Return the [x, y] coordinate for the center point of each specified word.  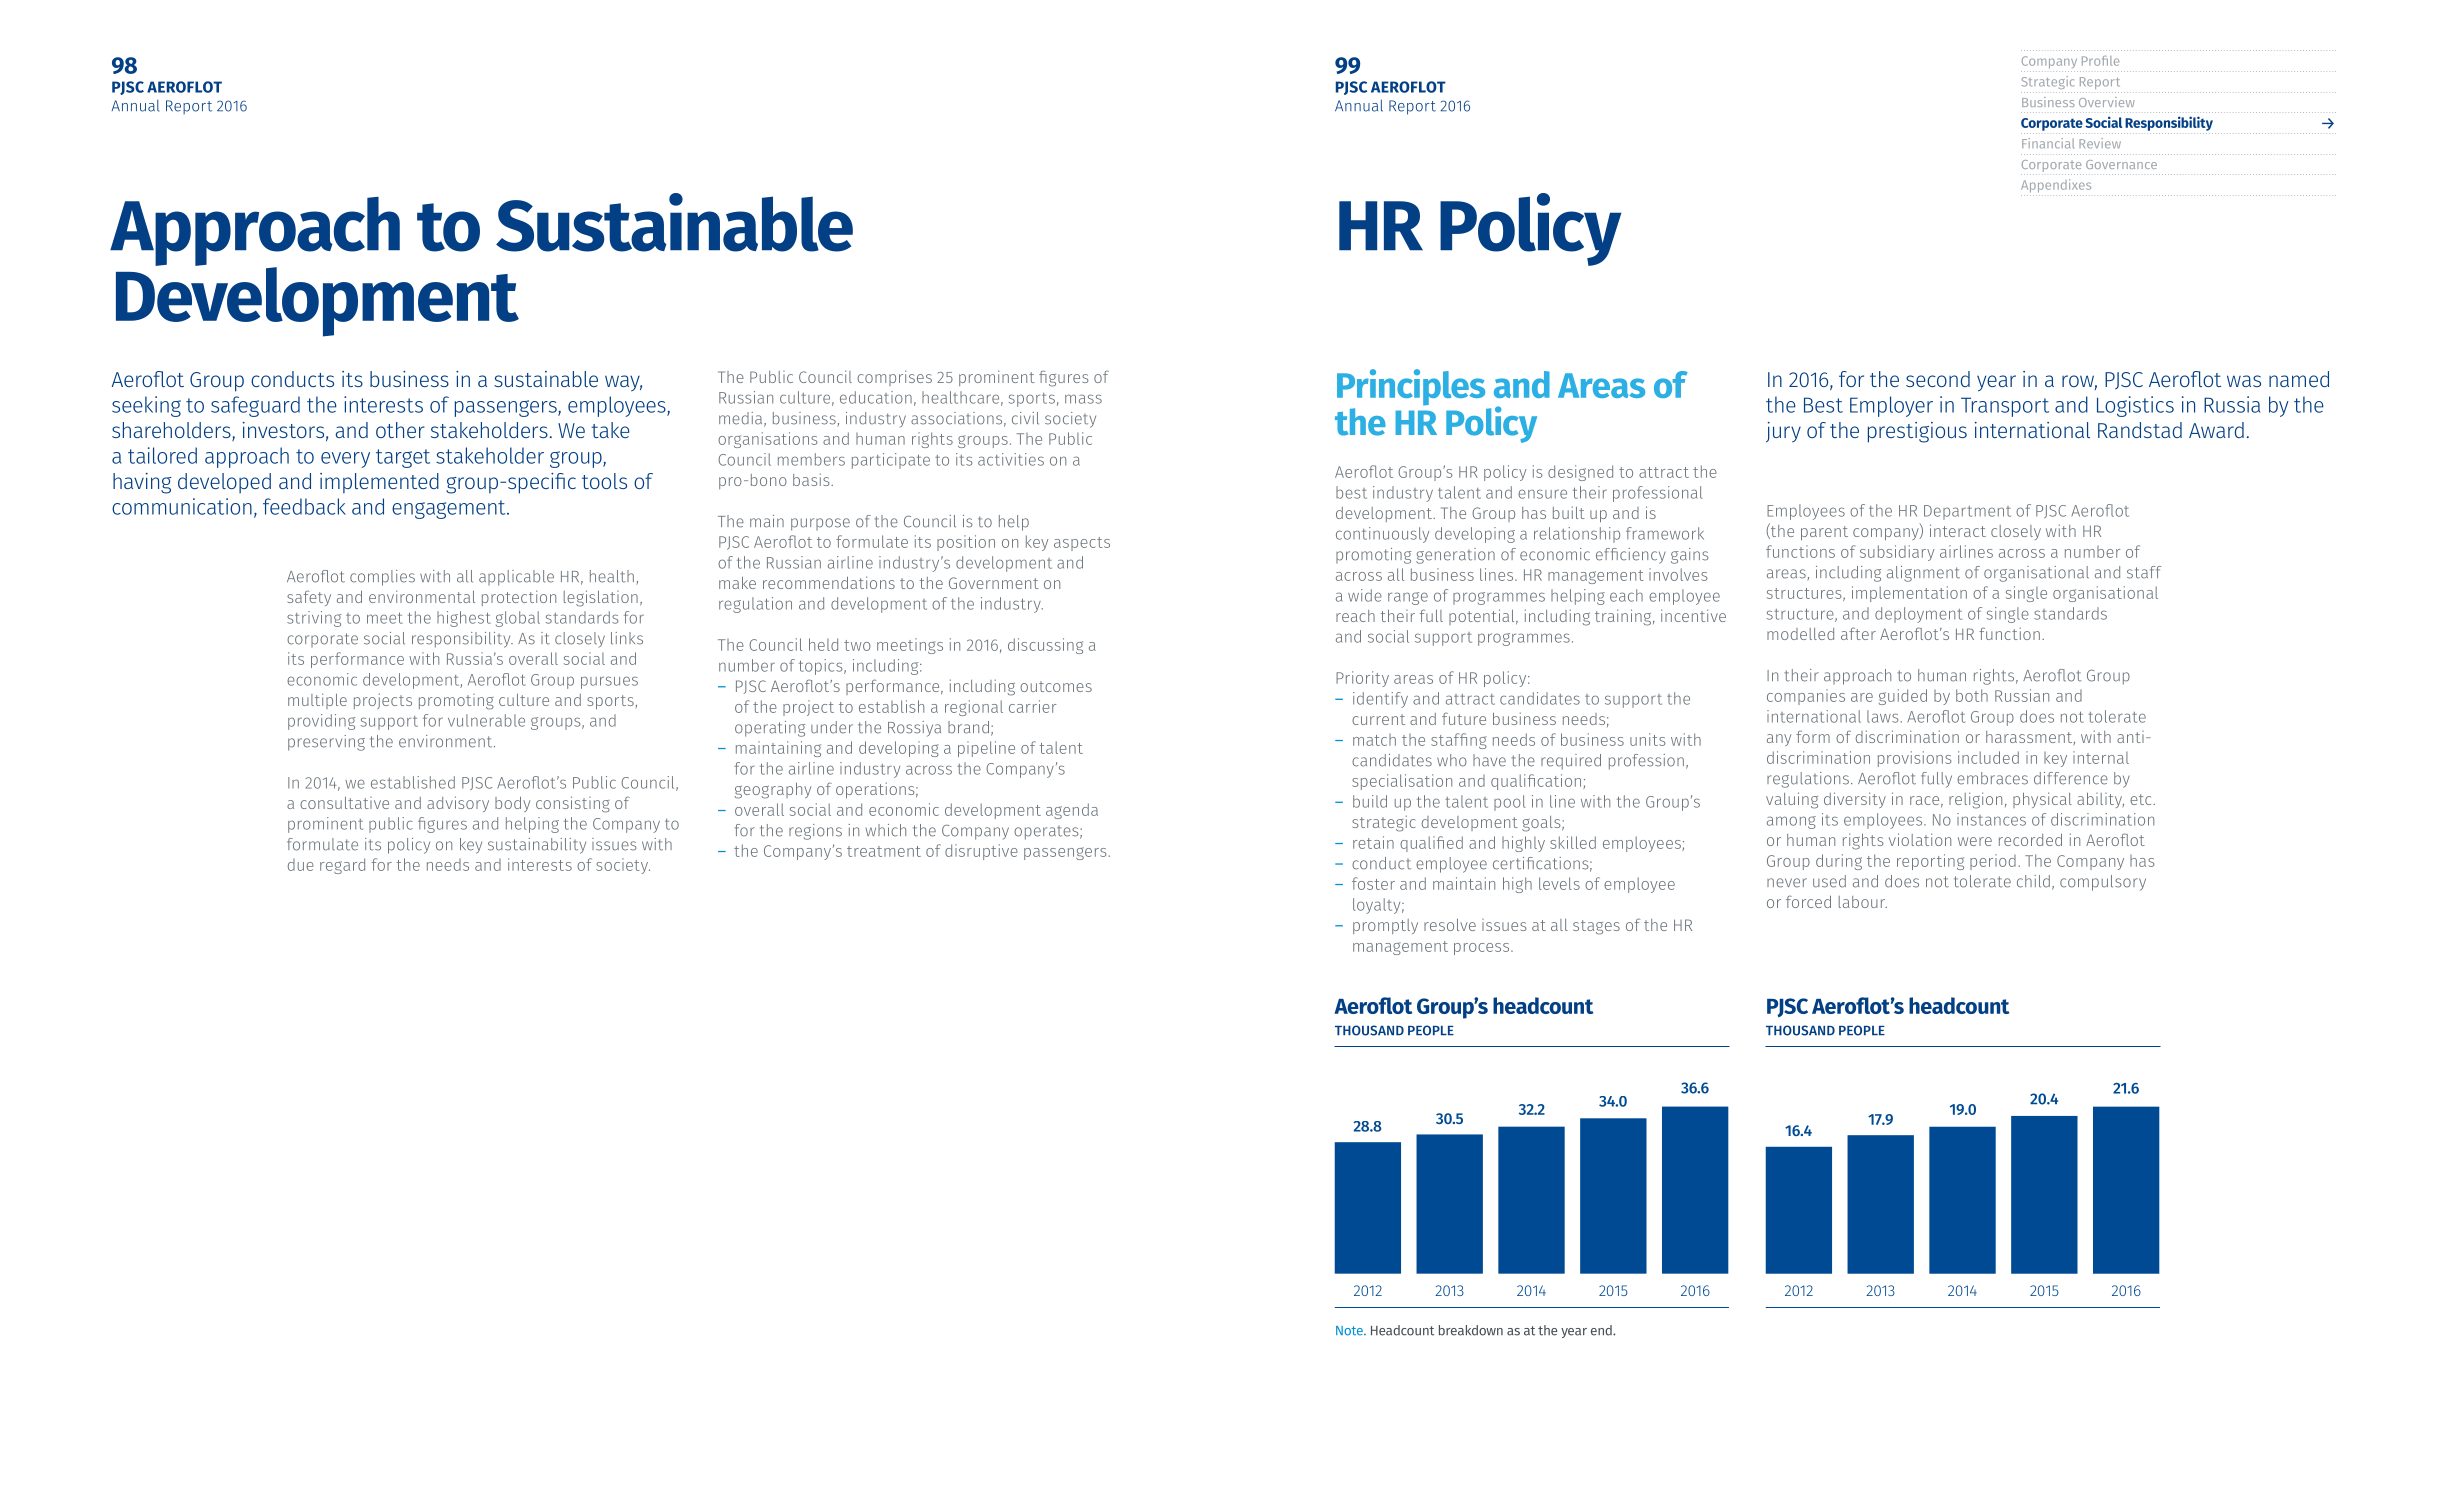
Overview [2107, 102]
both [1972, 695]
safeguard [255, 406]
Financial [2048, 143]
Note [1350, 1331]
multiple [317, 701]
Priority [1362, 679]
